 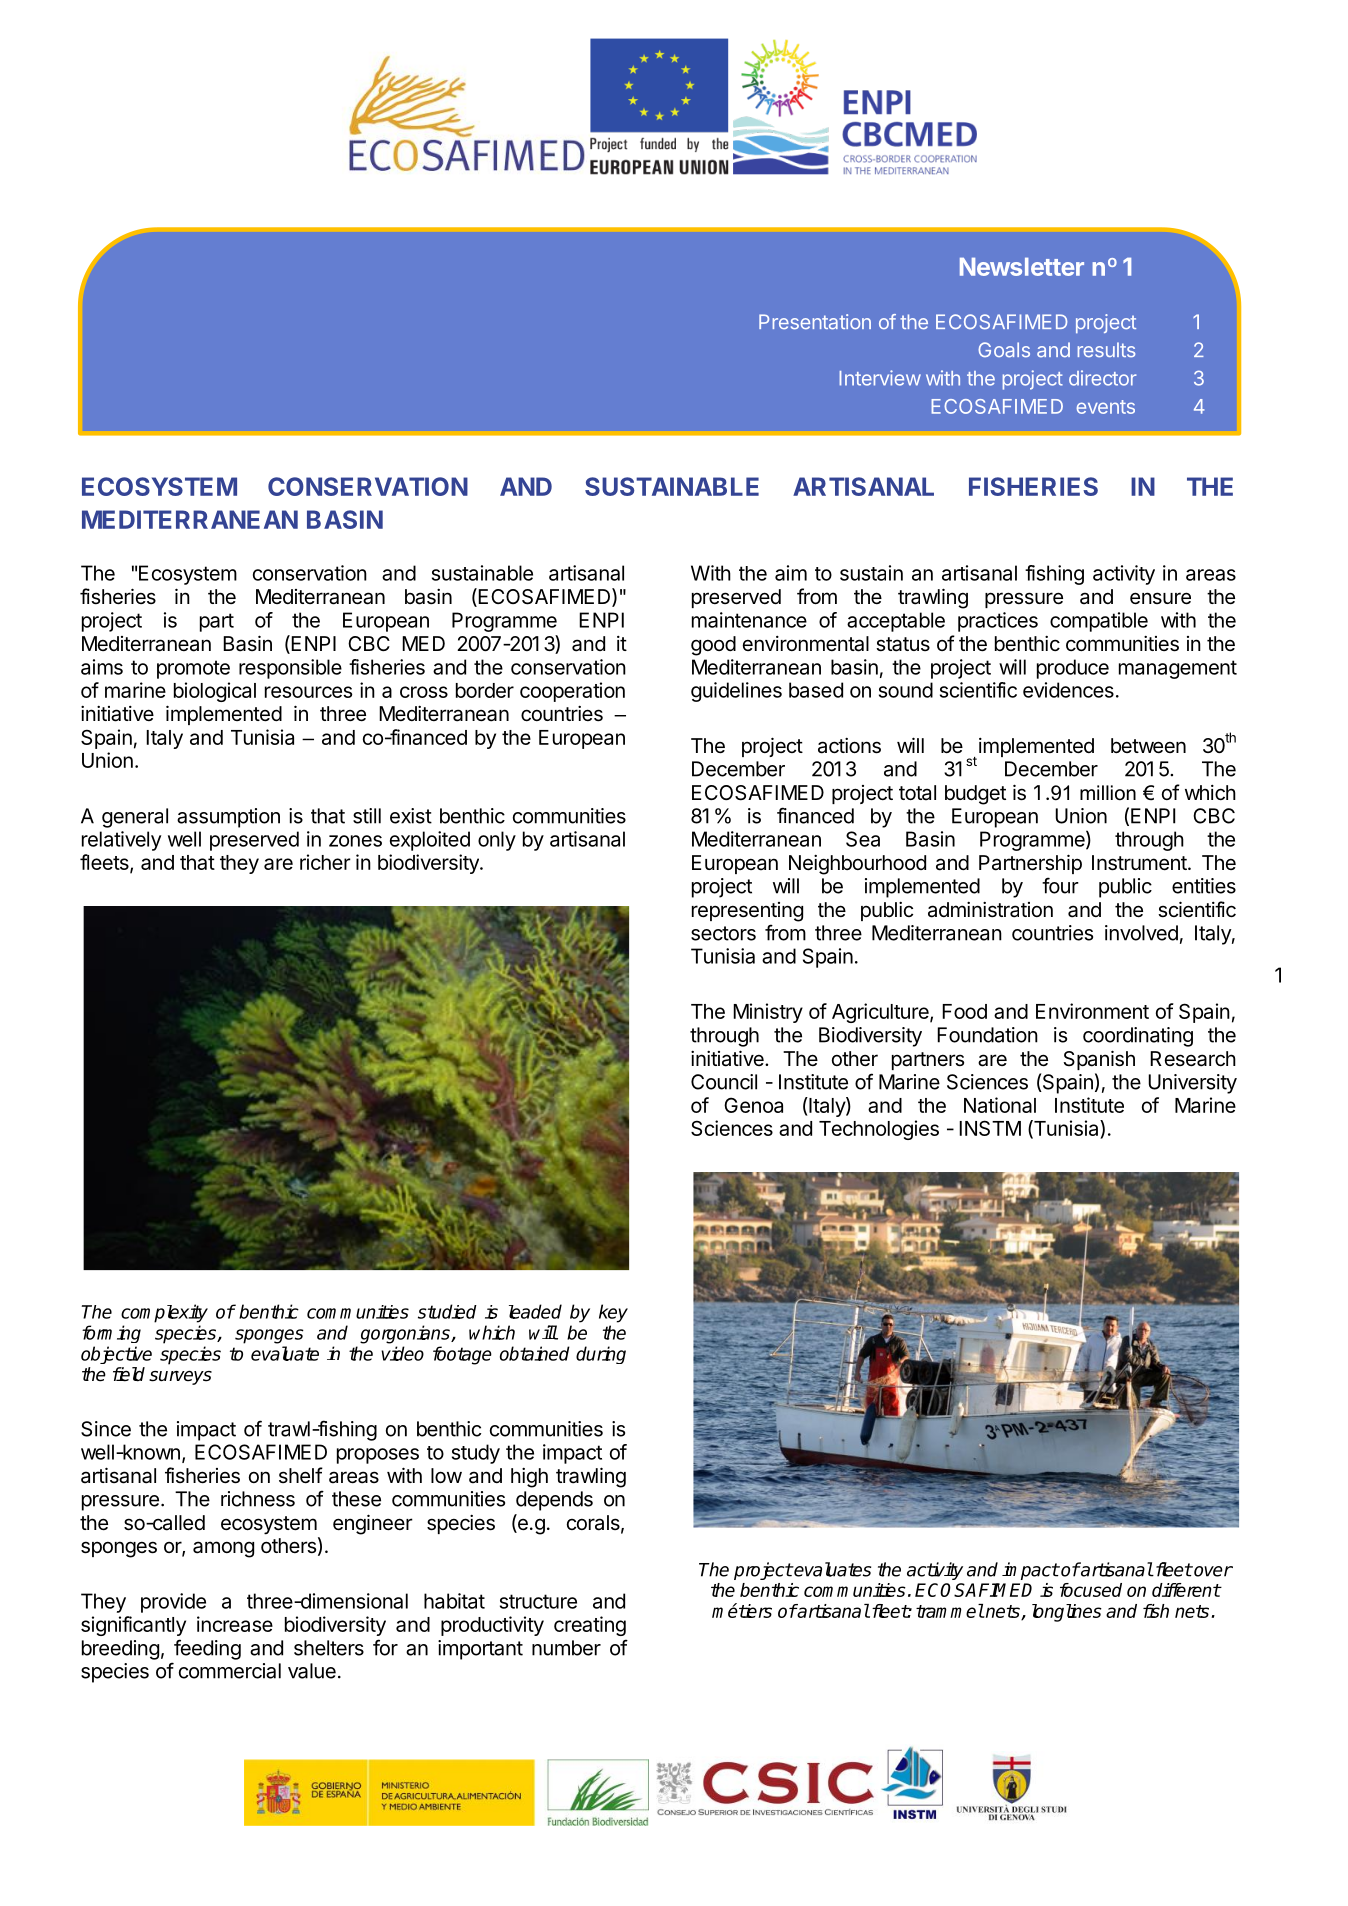 What do you see at coordinates (1000, 1105) in the screenshot?
I see `National` at bounding box center [1000, 1105].
